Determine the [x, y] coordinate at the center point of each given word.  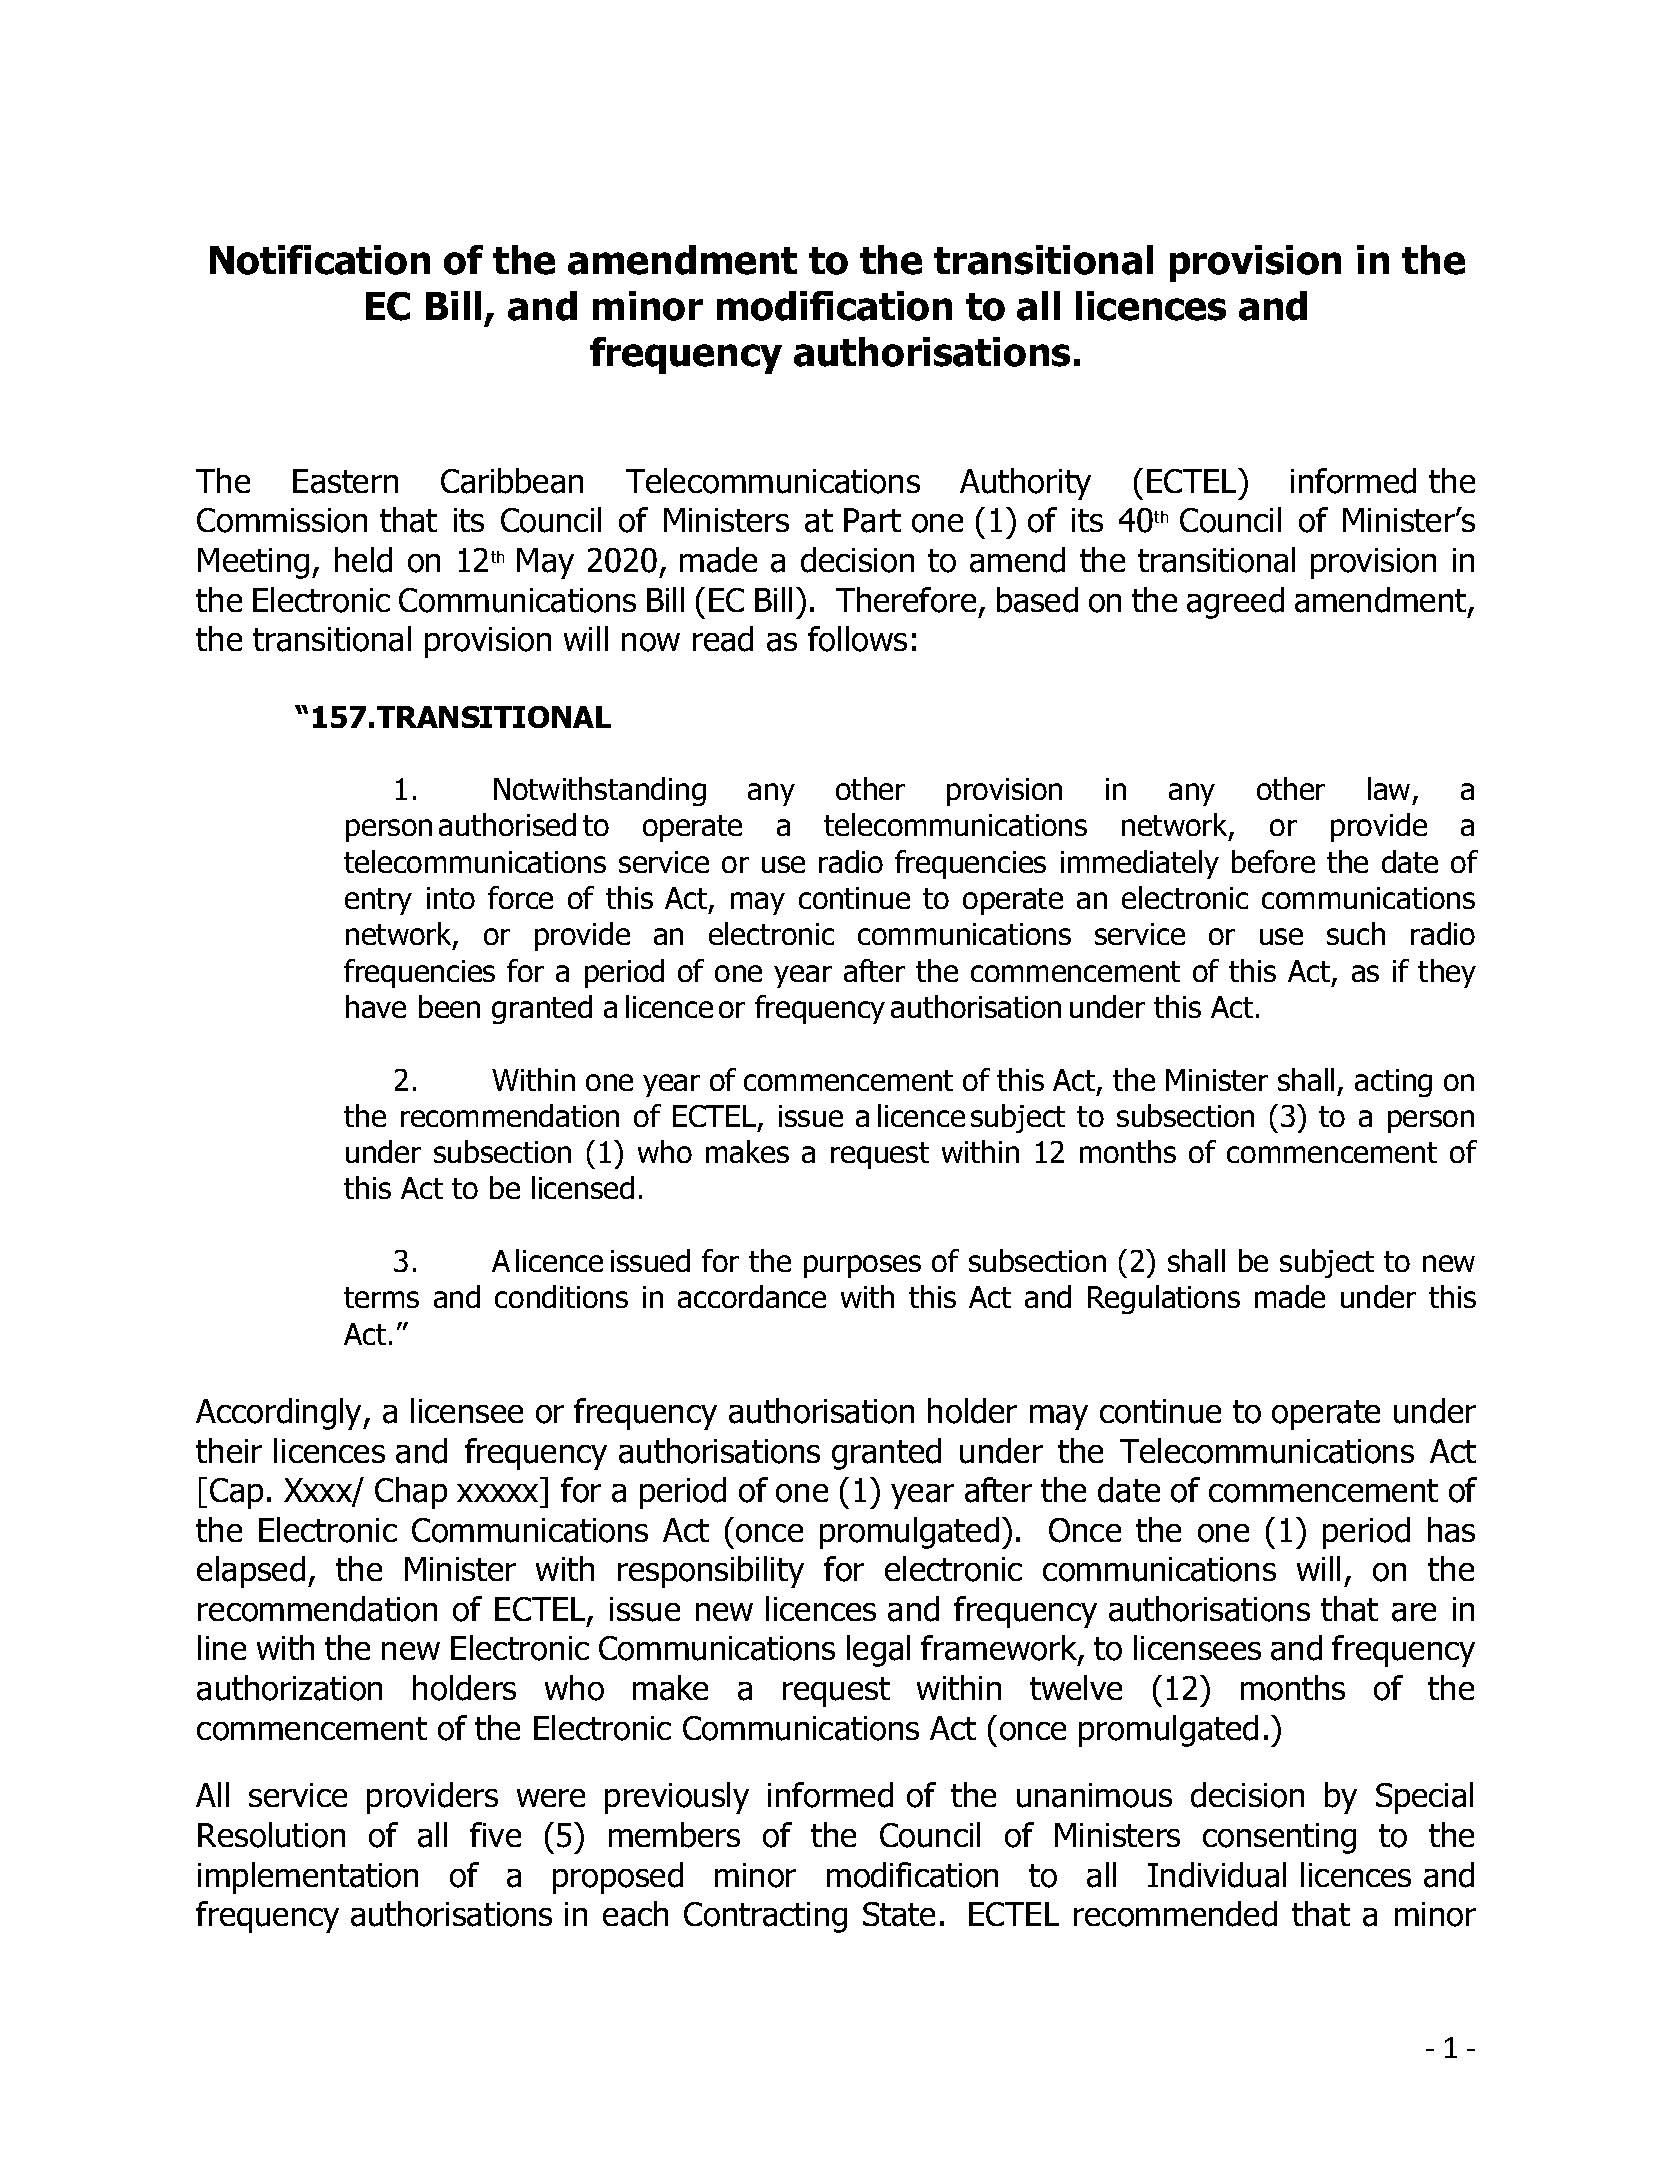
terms [381, 1297]
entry [378, 901]
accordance [752, 1296]
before [1273, 861]
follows [857, 639]
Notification [320, 260]
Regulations [1164, 1299]
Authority [1025, 484]
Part [872, 520]
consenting [1279, 1838]
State [899, 1914]
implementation [308, 1878]
